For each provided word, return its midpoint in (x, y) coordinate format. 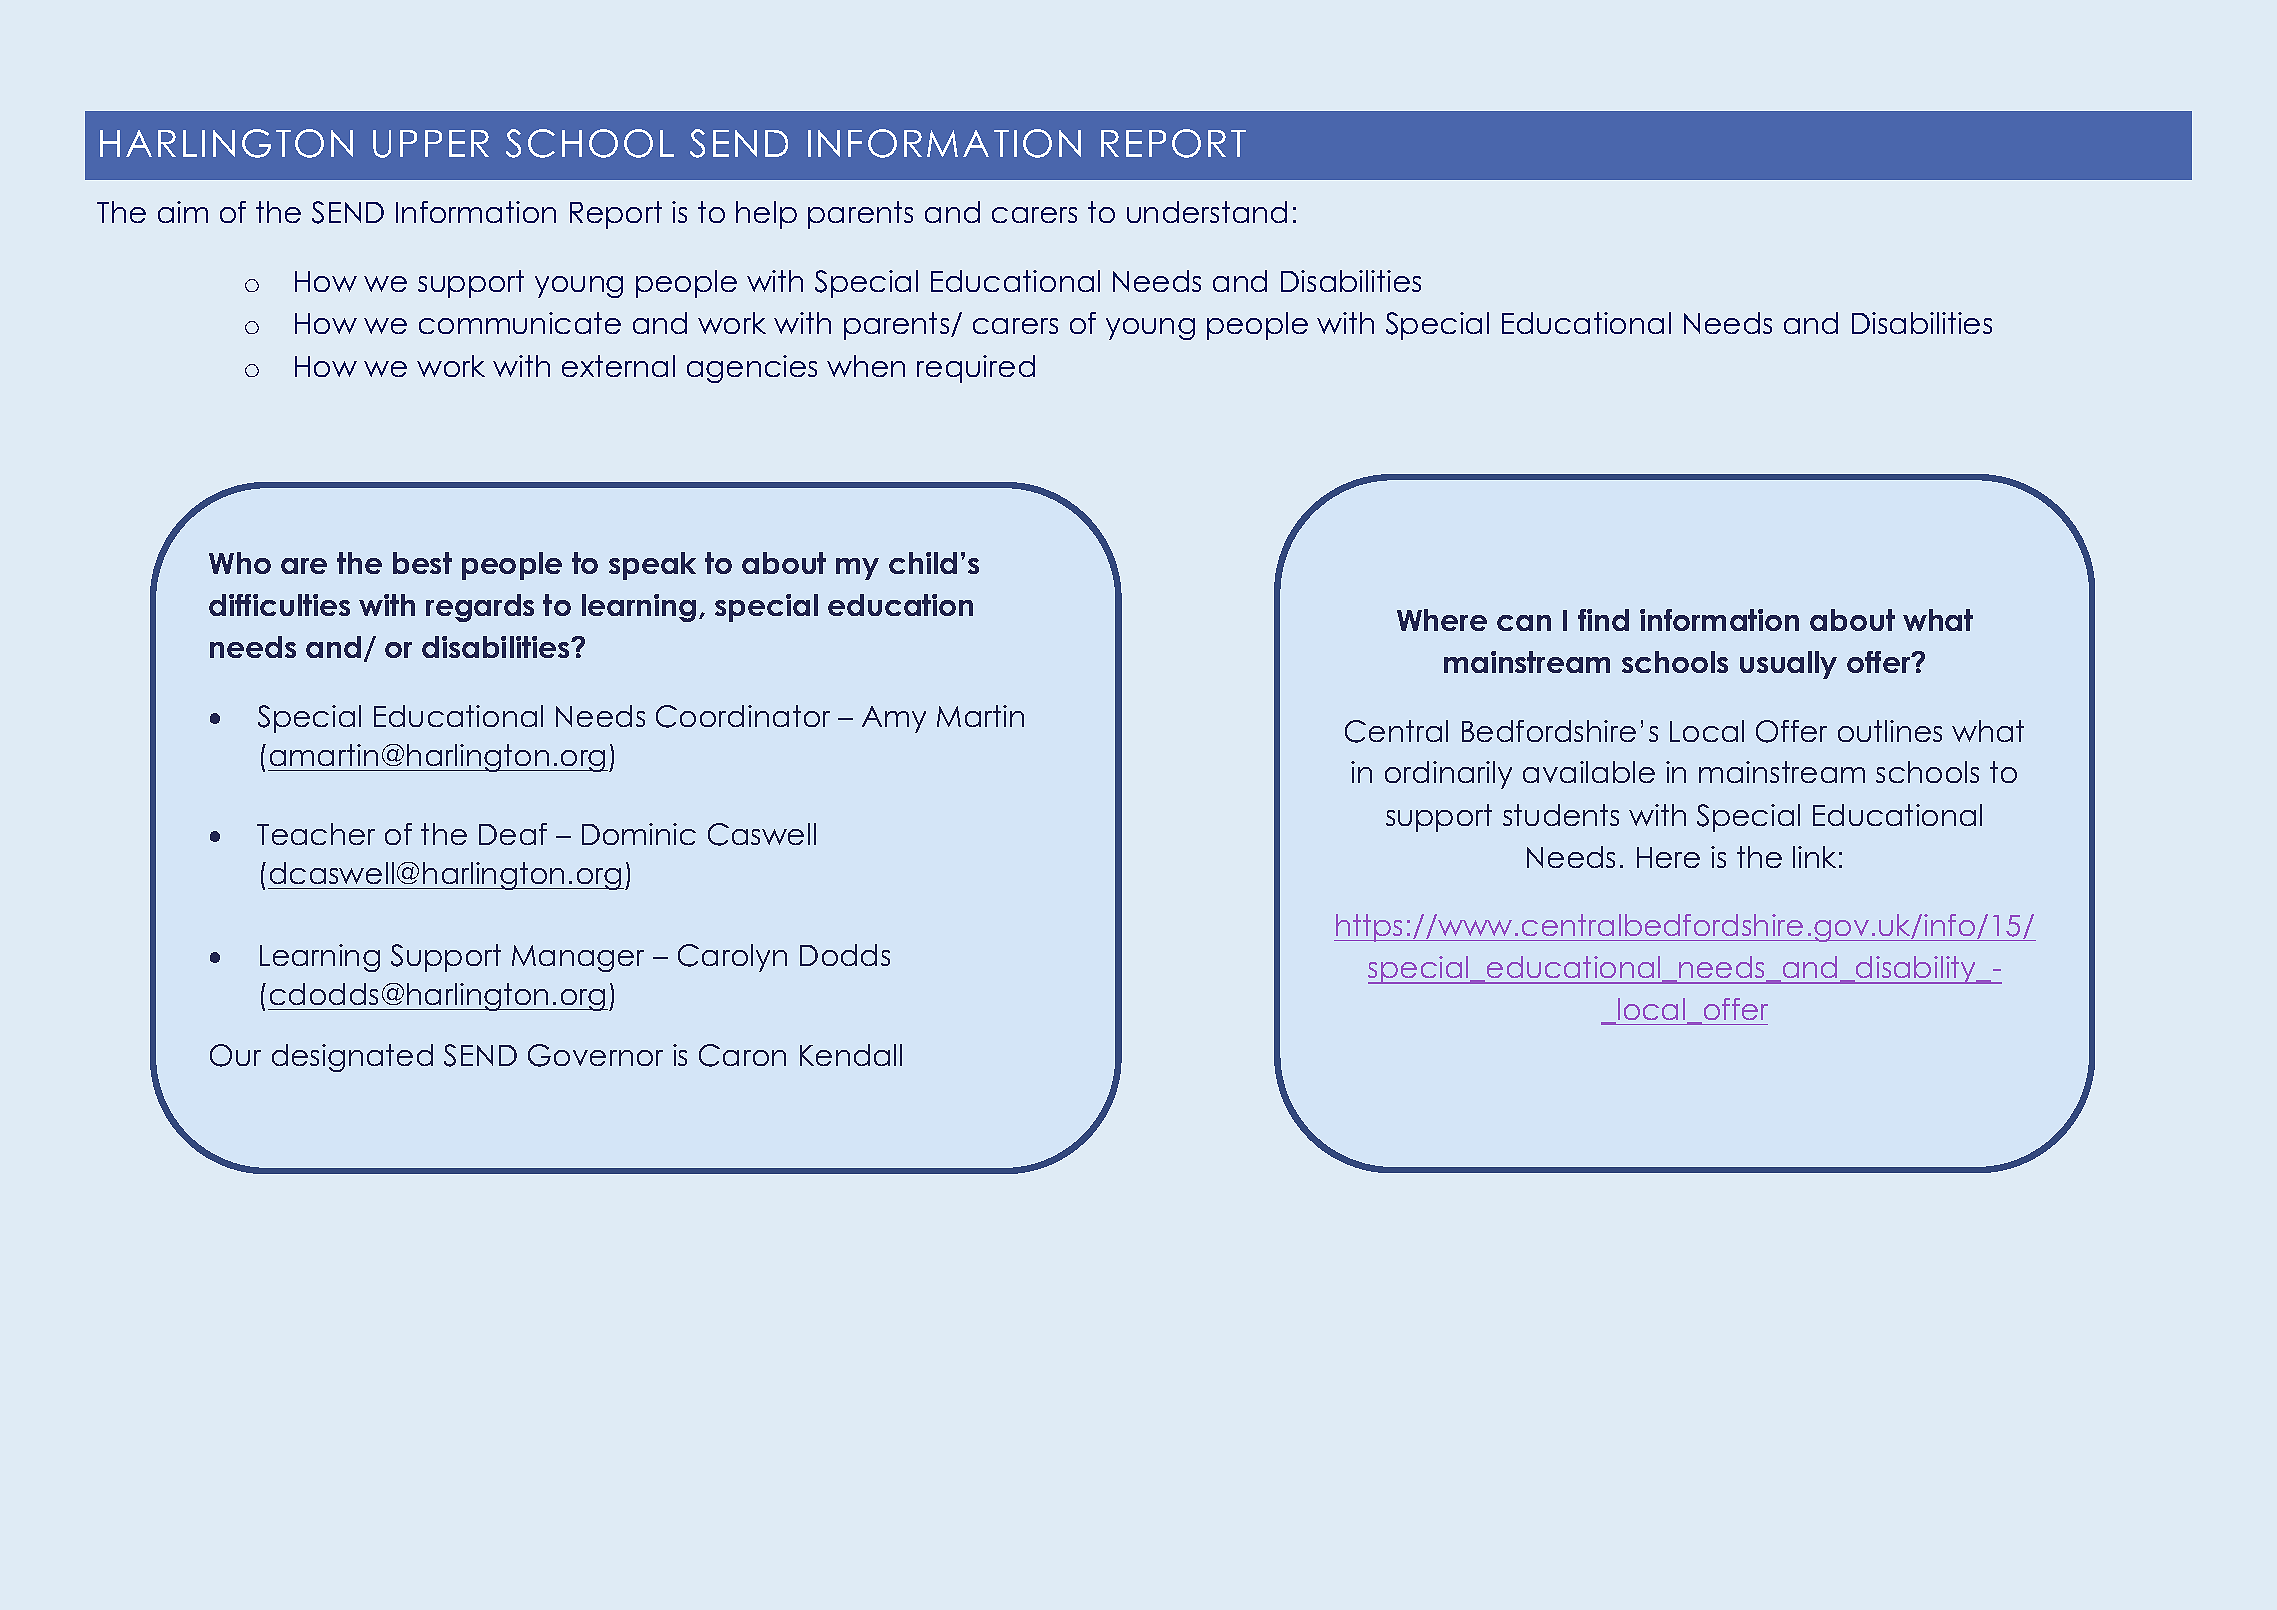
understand (1207, 212)
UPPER (431, 144)
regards (480, 608)
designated (352, 1058)
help (766, 215)
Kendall (851, 1055)
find (1603, 620)
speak (652, 566)
